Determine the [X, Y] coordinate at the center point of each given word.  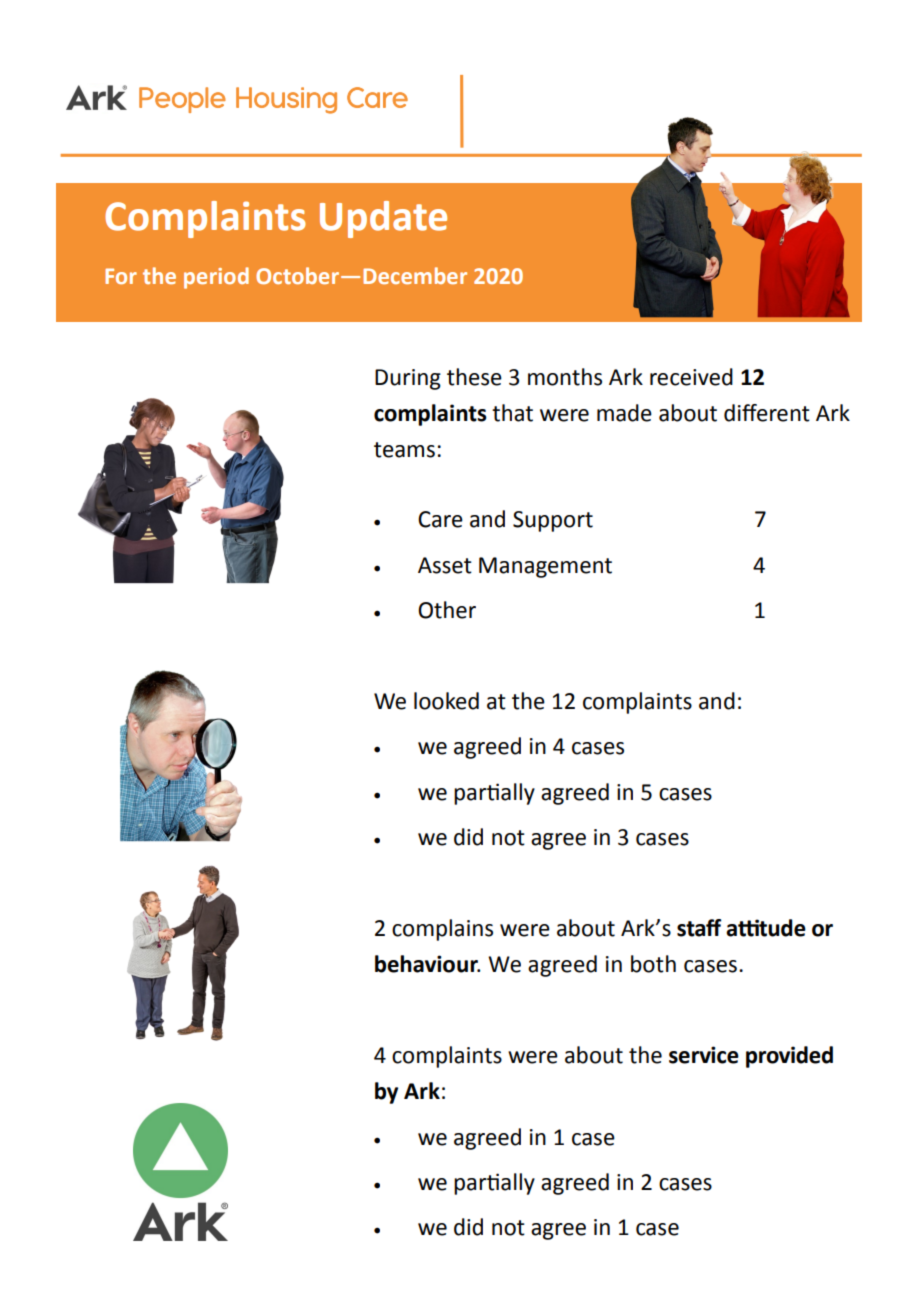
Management [545, 567]
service [704, 1055]
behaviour [427, 964]
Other [447, 610]
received [691, 377]
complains [442, 930]
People [182, 100]
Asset [445, 565]
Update [383, 219]
